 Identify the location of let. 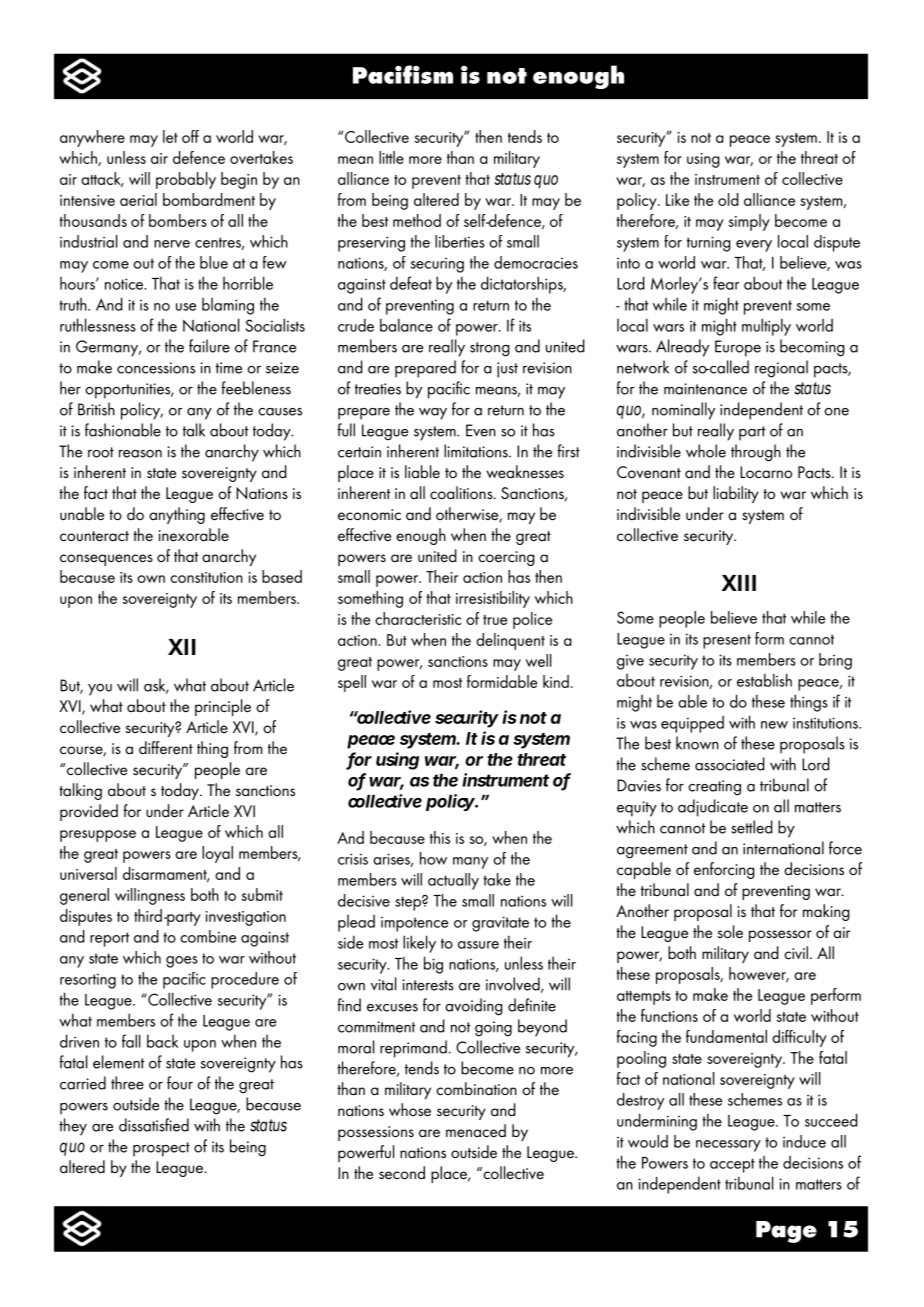
(170, 136).
